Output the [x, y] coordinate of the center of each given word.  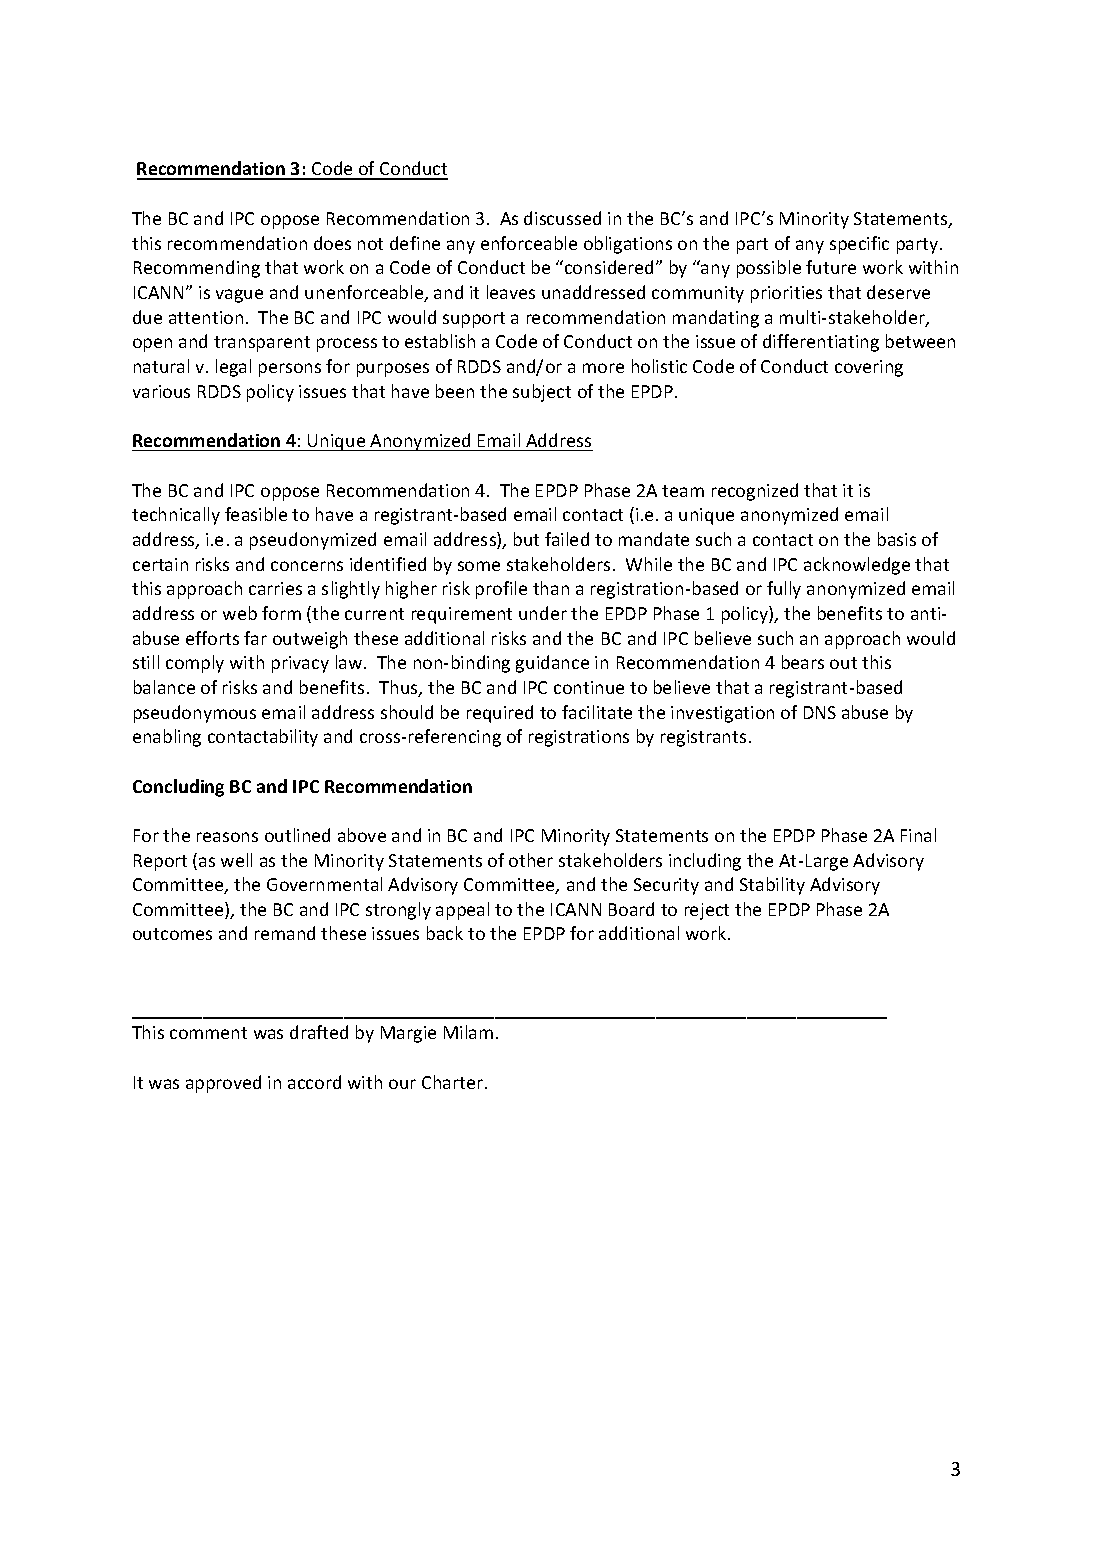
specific [859, 245]
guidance [552, 664]
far [255, 638]
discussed [562, 218]
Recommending [197, 269]
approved [223, 1084]
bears [803, 662]
